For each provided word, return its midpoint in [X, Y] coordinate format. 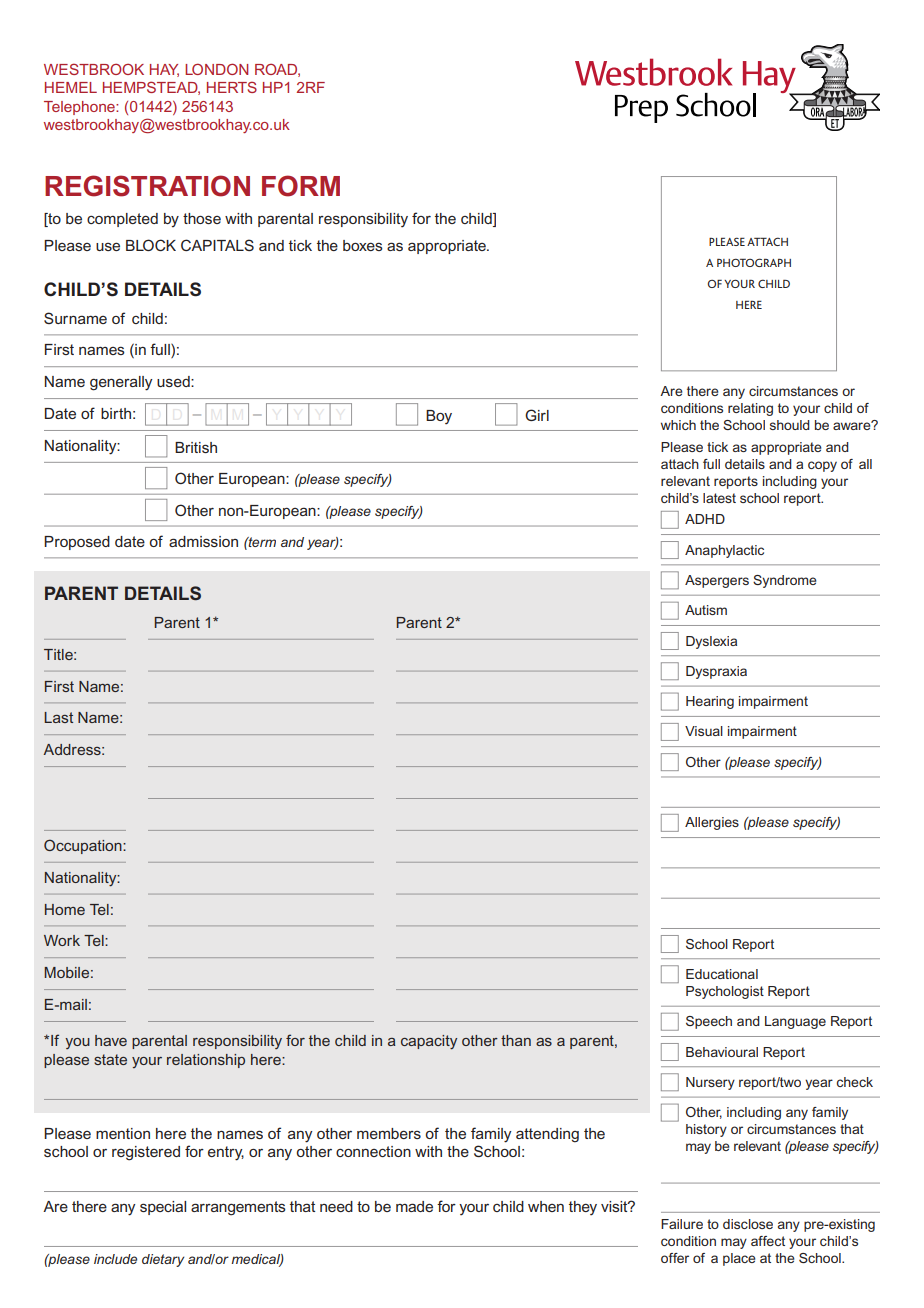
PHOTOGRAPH [754, 262]
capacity [429, 1042]
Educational [722, 974]
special [163, 1208]
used [174, 381]
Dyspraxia [716, 672]
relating [750, 409]
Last [58, 717]
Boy [439, 417]
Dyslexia [711, 642]
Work [62, 940]
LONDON [216, 69]
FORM [301, 186]
